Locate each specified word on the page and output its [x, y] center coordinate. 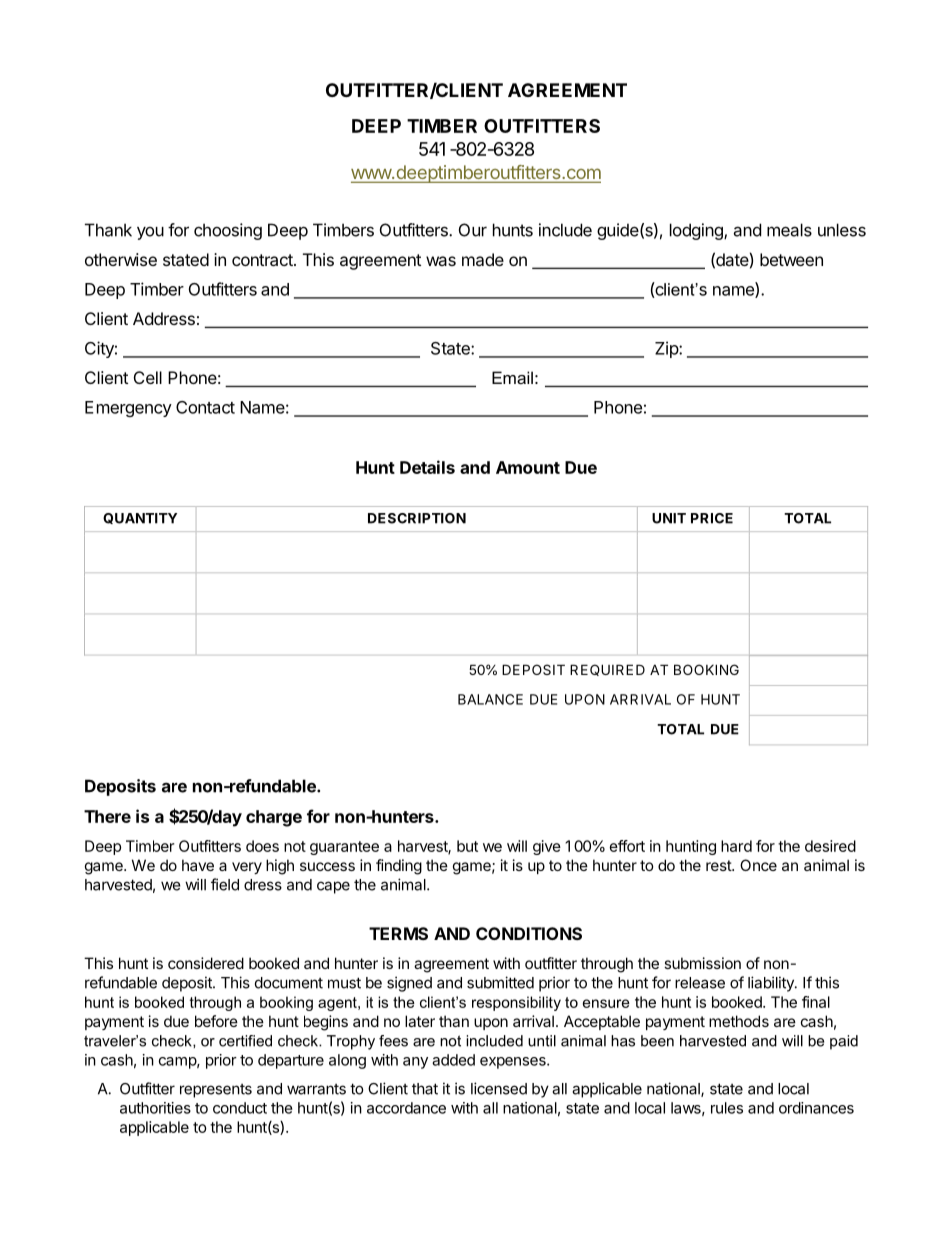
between [791, 259]
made [483, 259]
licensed [499, 1088]
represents [216, 1091]
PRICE [712, 518]
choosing [228, 231]
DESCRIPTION [417, 518]
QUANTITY [140, 518]
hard [736, 846]
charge [274, 818]
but [467, 846]
